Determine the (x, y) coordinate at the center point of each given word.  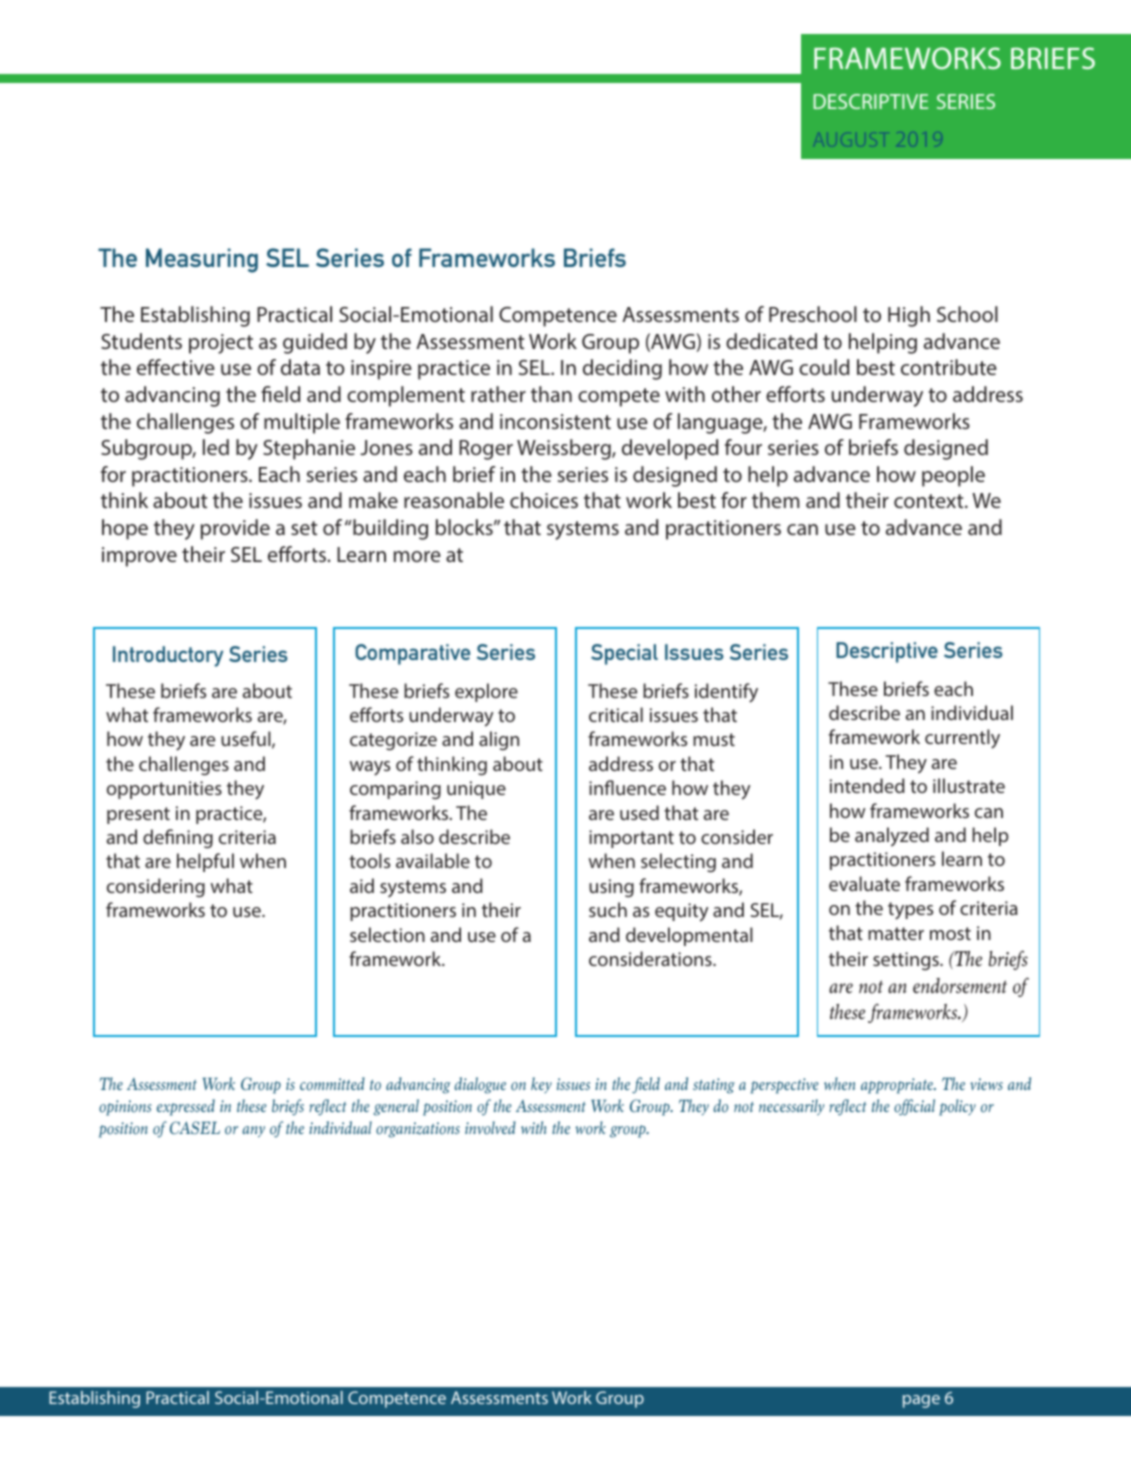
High (909, 316)
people (953, 476)
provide (235, 529)
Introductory (168, 656)
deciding (622, 369)
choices (544, 500)
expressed (186, 1107)
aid (362, 885)
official (914, 1107)
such (608, 909)
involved (490, 1128)
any (253, 1132)
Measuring (202, 260)
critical (616, 714)
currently (962, 739)
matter (896, 933)
